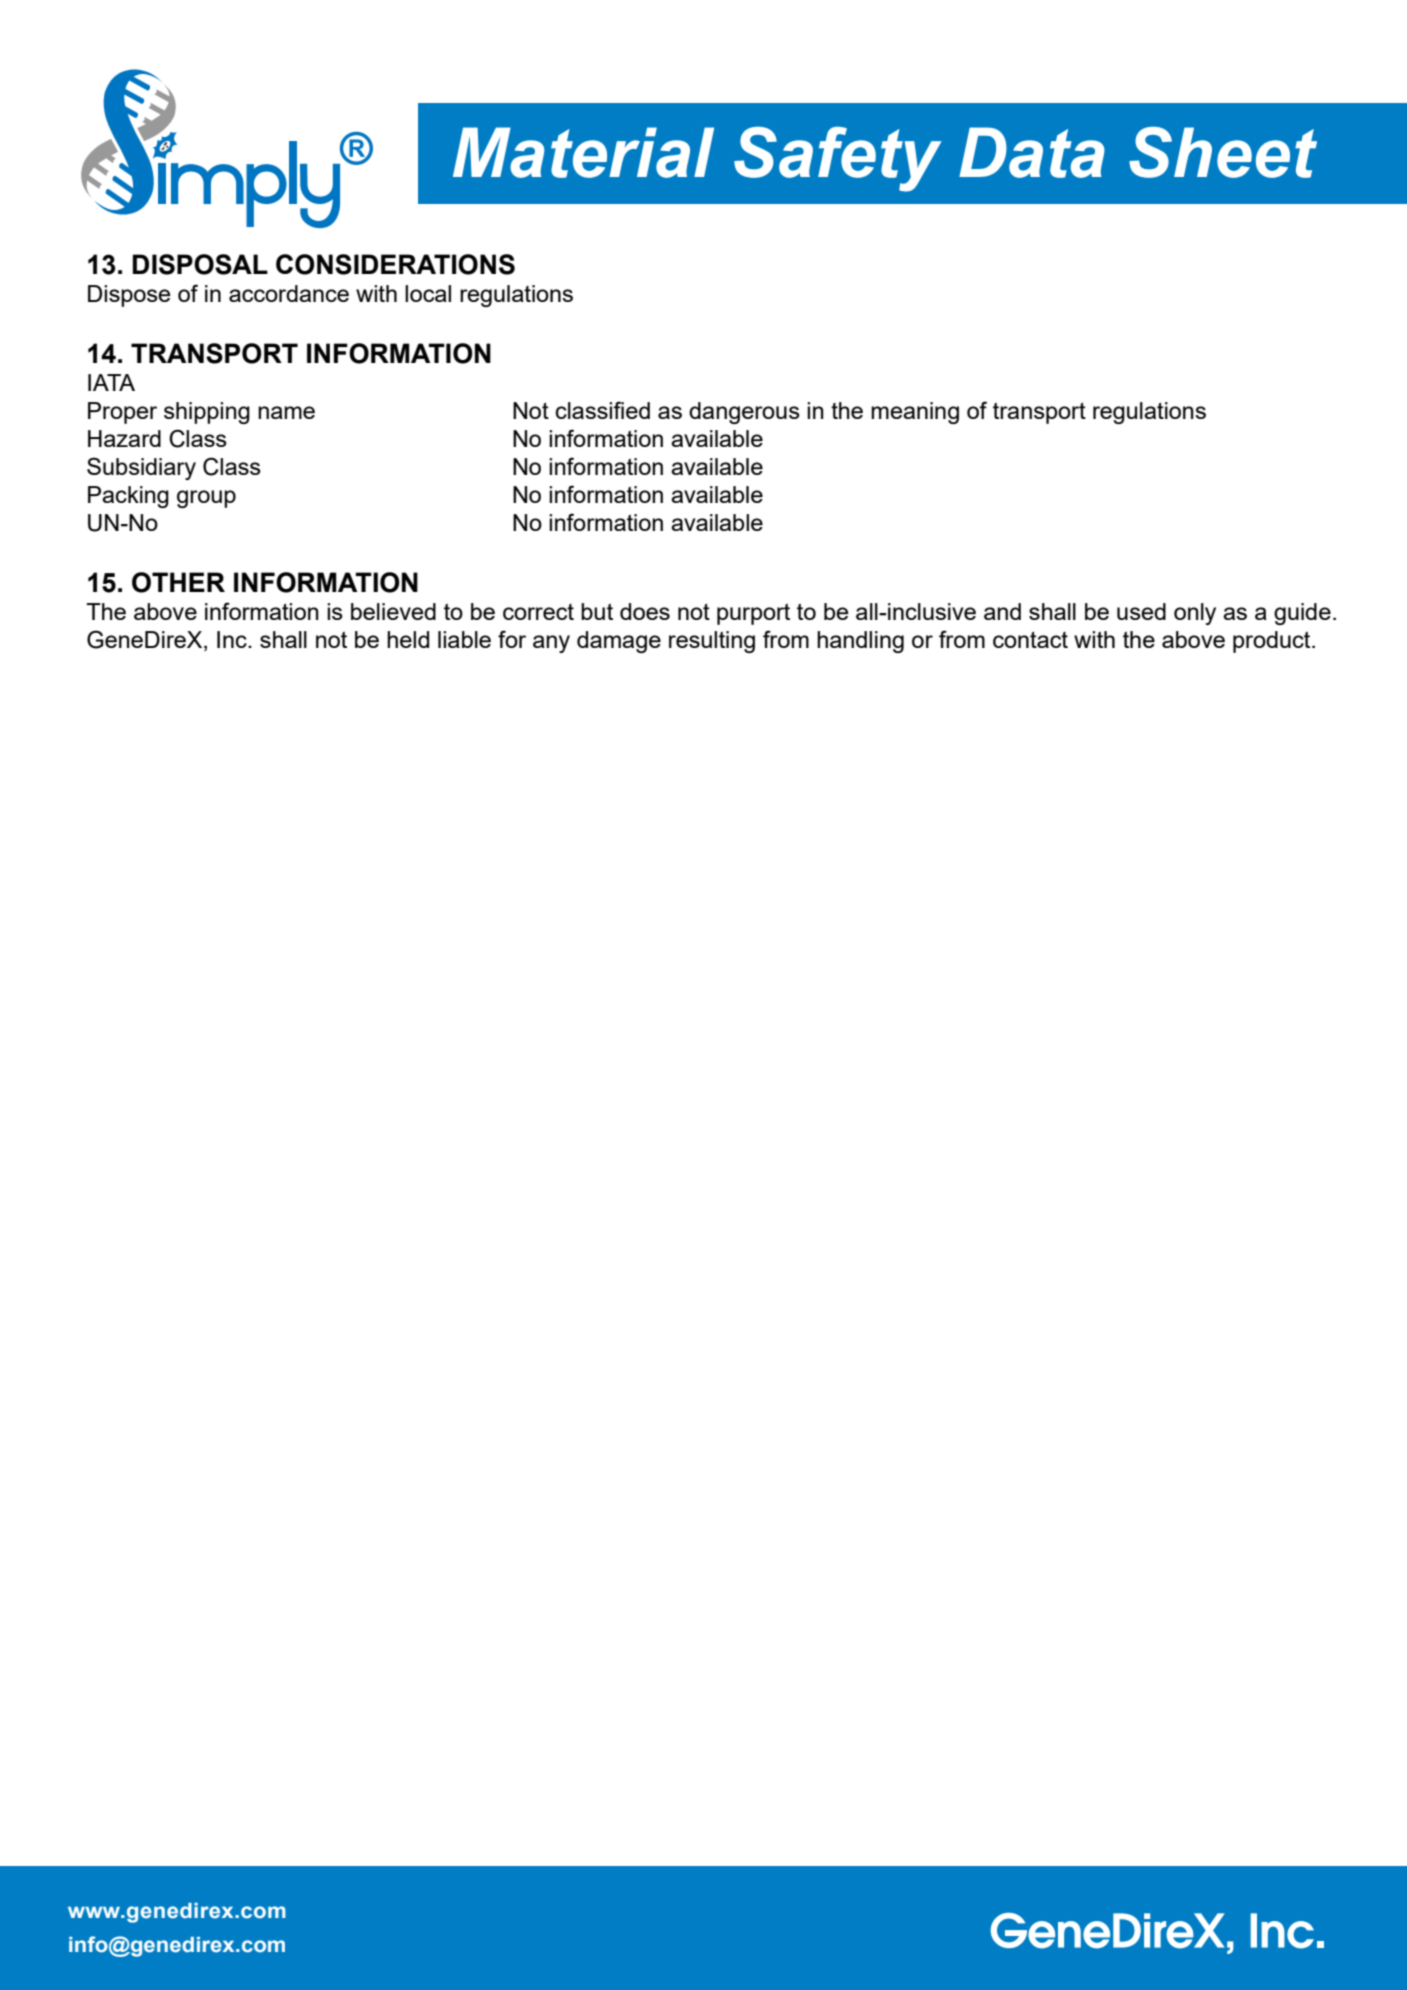 The width and height of the screenshot is (1407, 1990). I want to click on name, so click(286, 412).
